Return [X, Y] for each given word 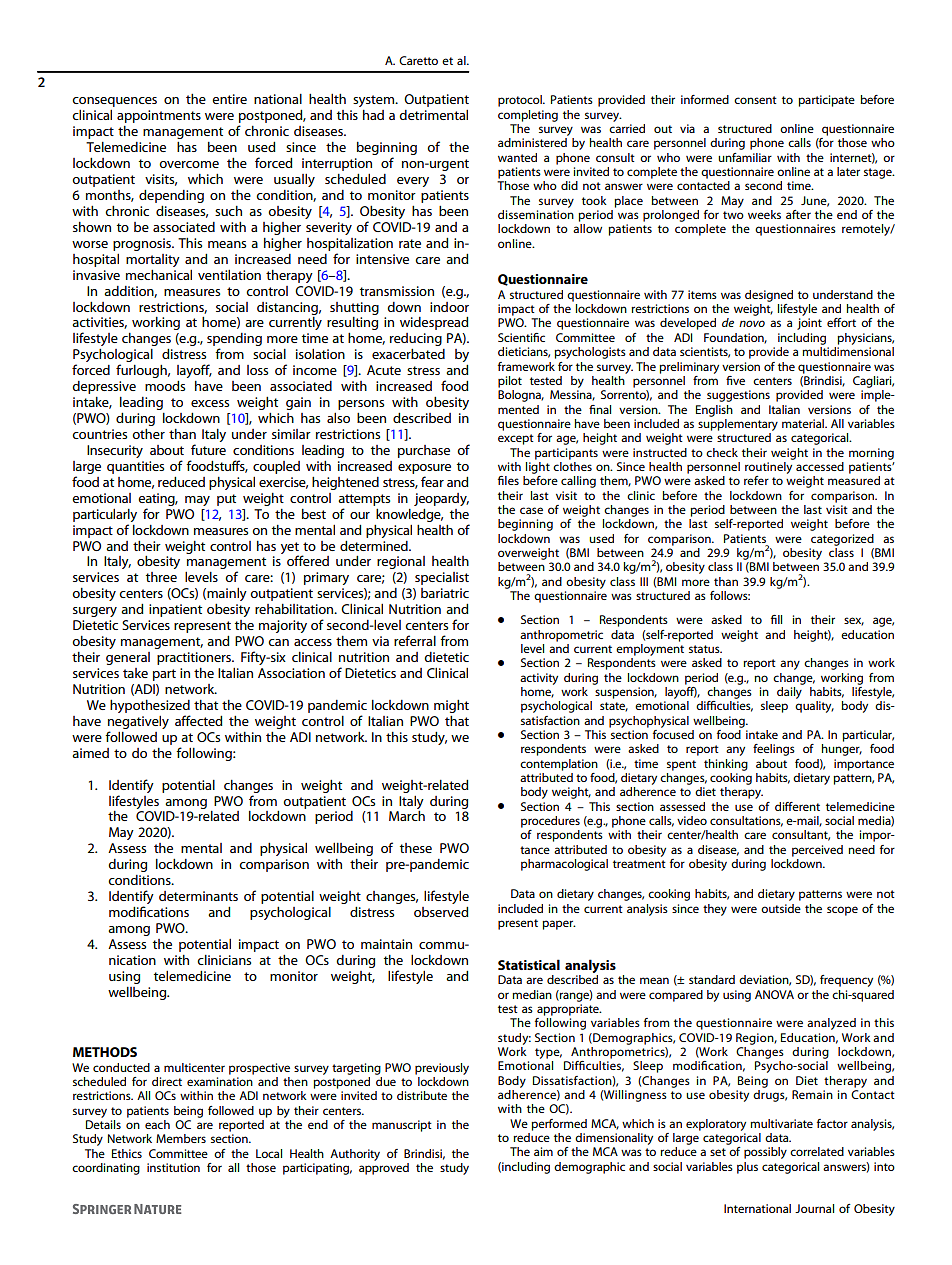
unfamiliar [745, 157]
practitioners [195, 658]
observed [441, 912]
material [804, 423]
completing [528, 116]
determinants [198, 896]
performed [559, 1125]
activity [539, 679]
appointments [159, 116]
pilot [510, 382]
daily [790, 691]
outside [781, 908]
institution [173, 1167]
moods [165, 386]
